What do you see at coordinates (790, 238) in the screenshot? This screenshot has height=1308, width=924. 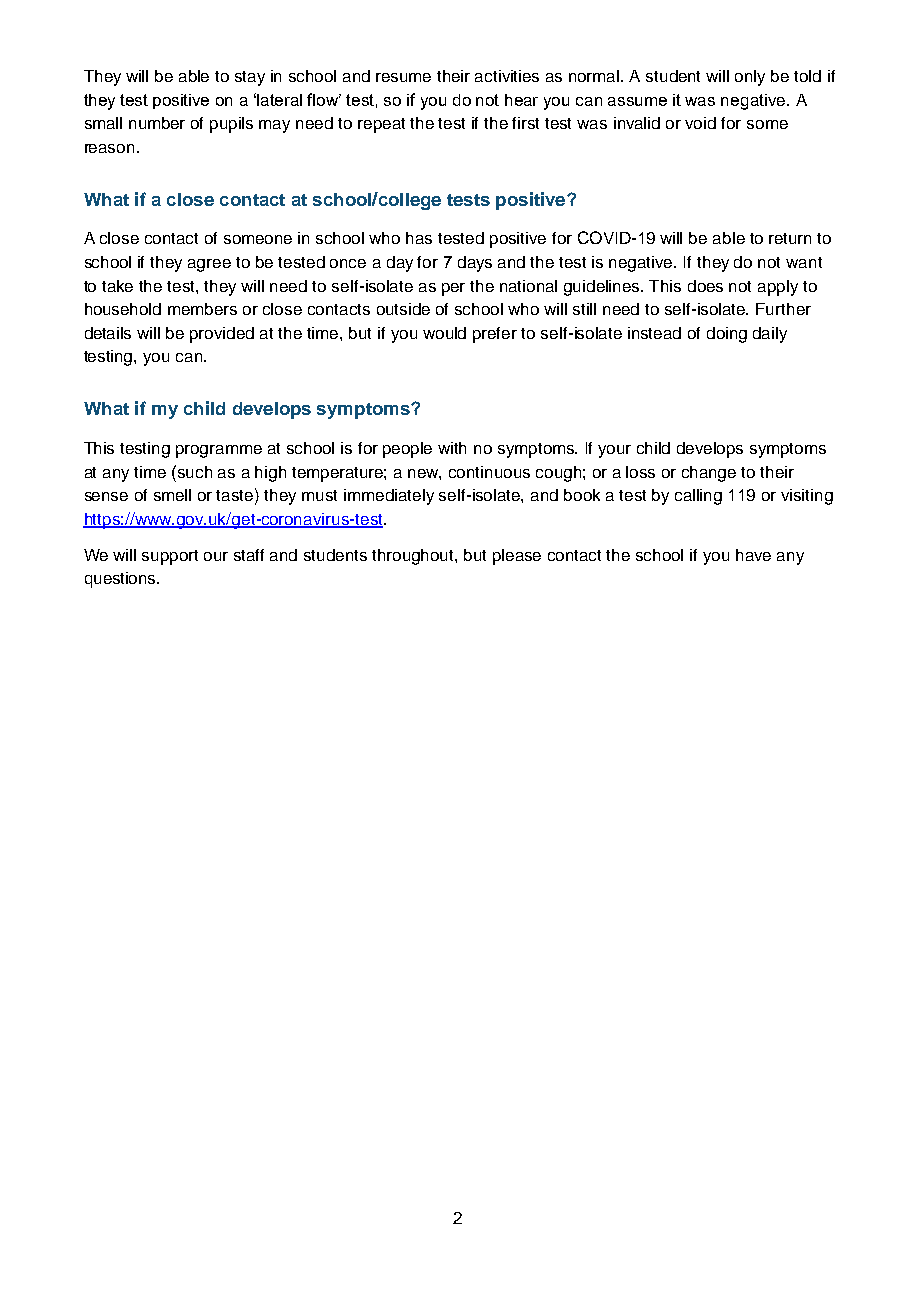 I see `return` at bounding box center [790, 238].
